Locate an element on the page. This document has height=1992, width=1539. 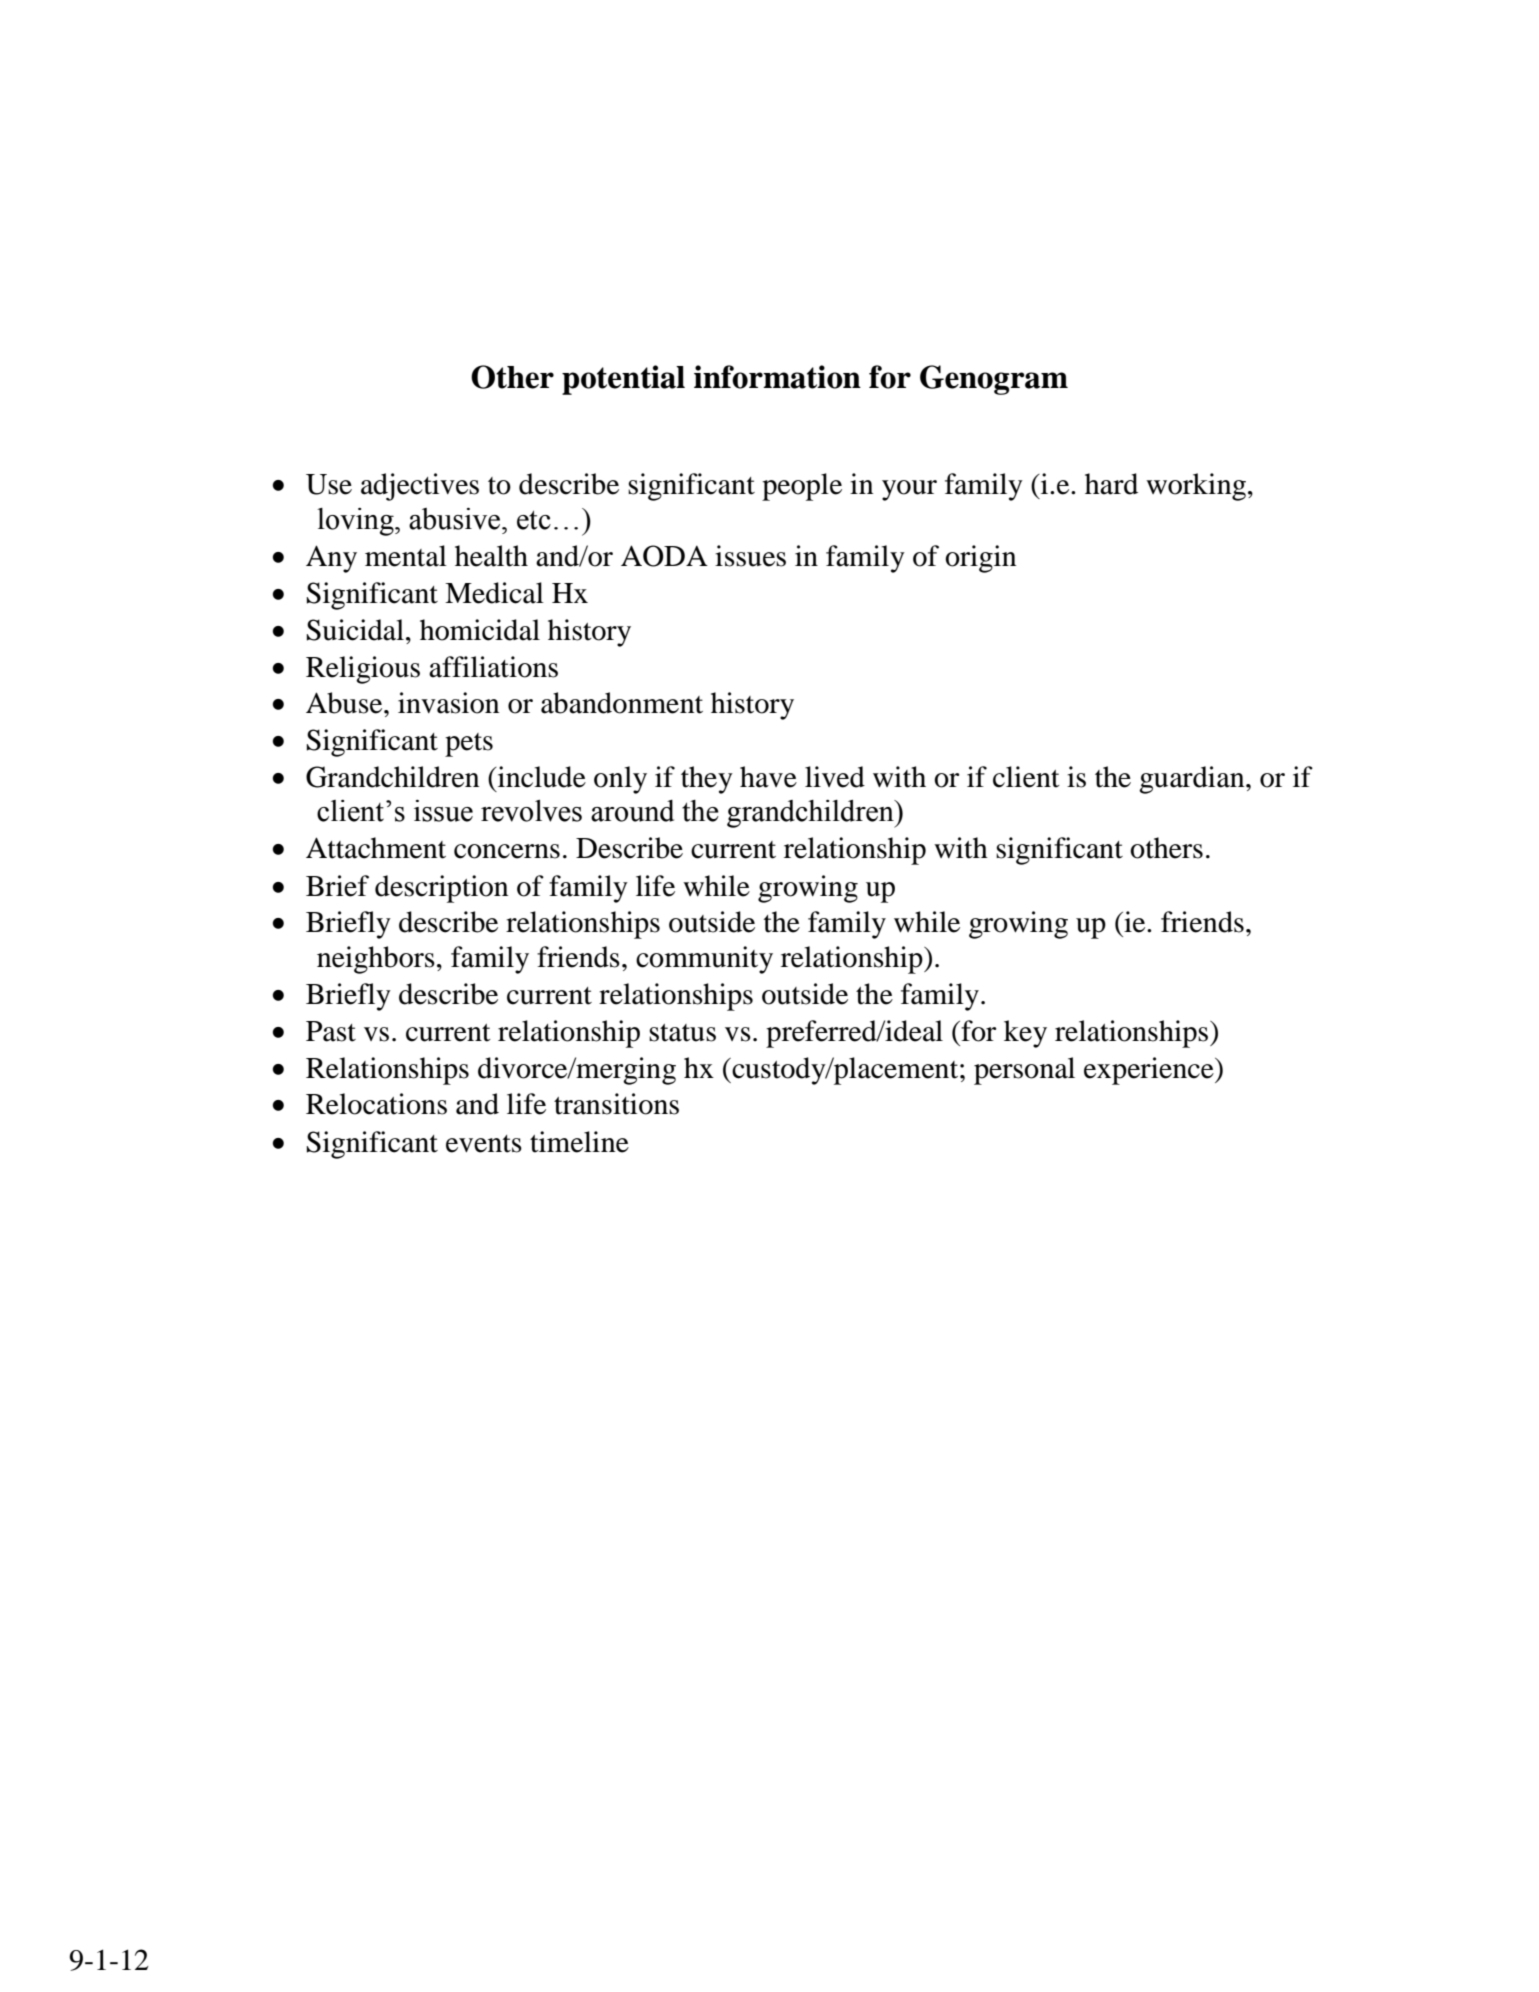
neighbors is located at coordinates (376, 960).
